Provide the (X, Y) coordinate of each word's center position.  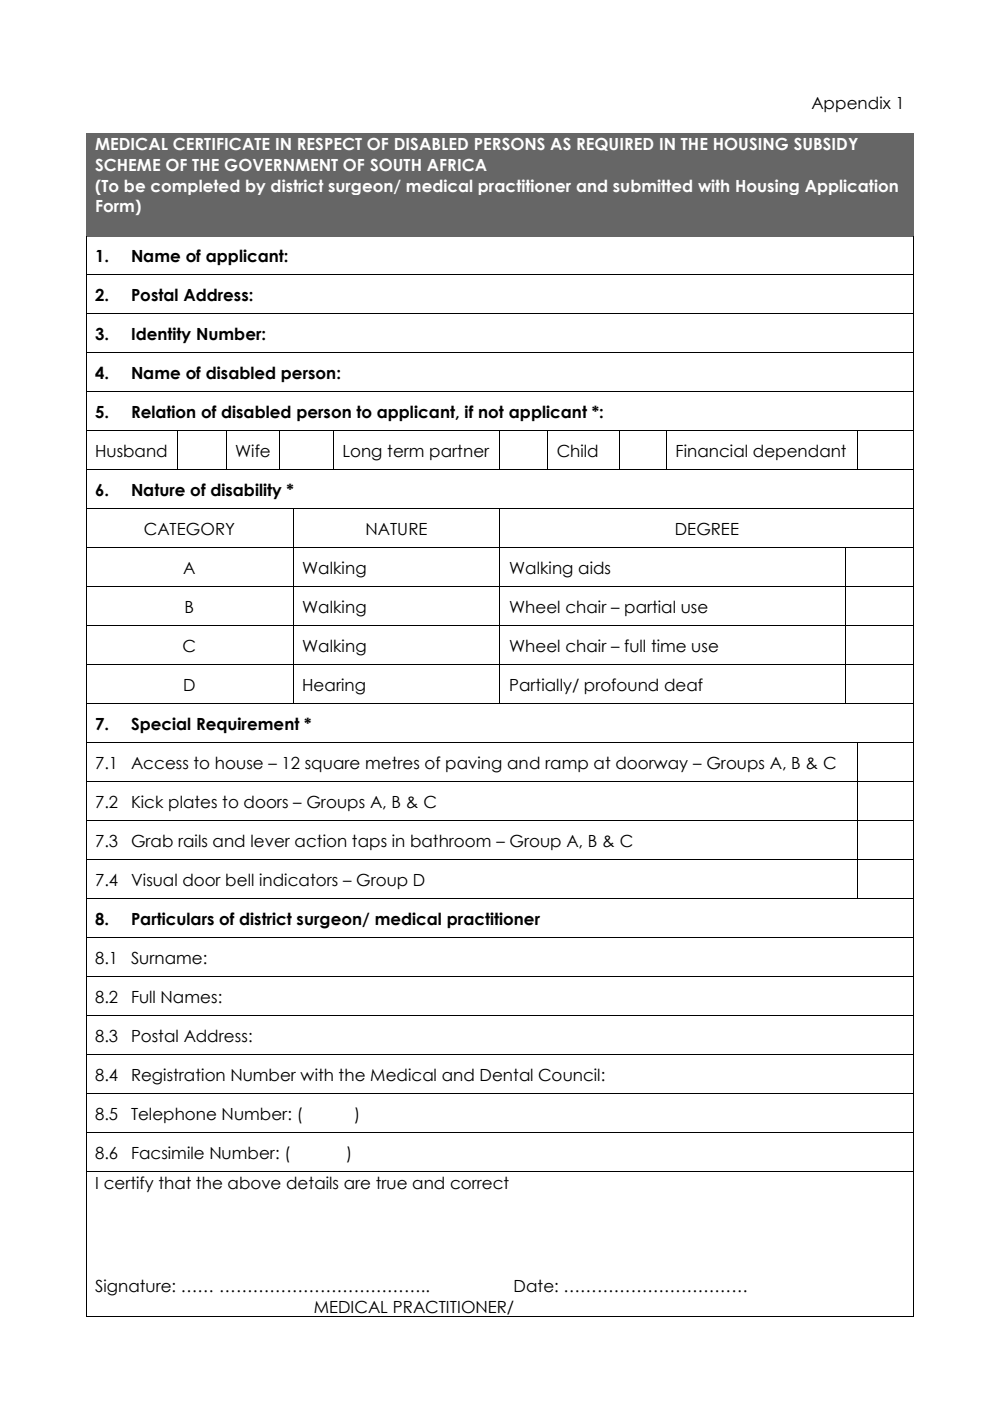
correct (479, 1183)
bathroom (451, 841)
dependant (799, 452)
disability (246, 491)
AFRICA (457, 165)
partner (460, 452)
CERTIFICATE (221, 144)
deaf (683, 685)
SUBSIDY (826, 144)
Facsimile (168, 1153)
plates (193, 803)
